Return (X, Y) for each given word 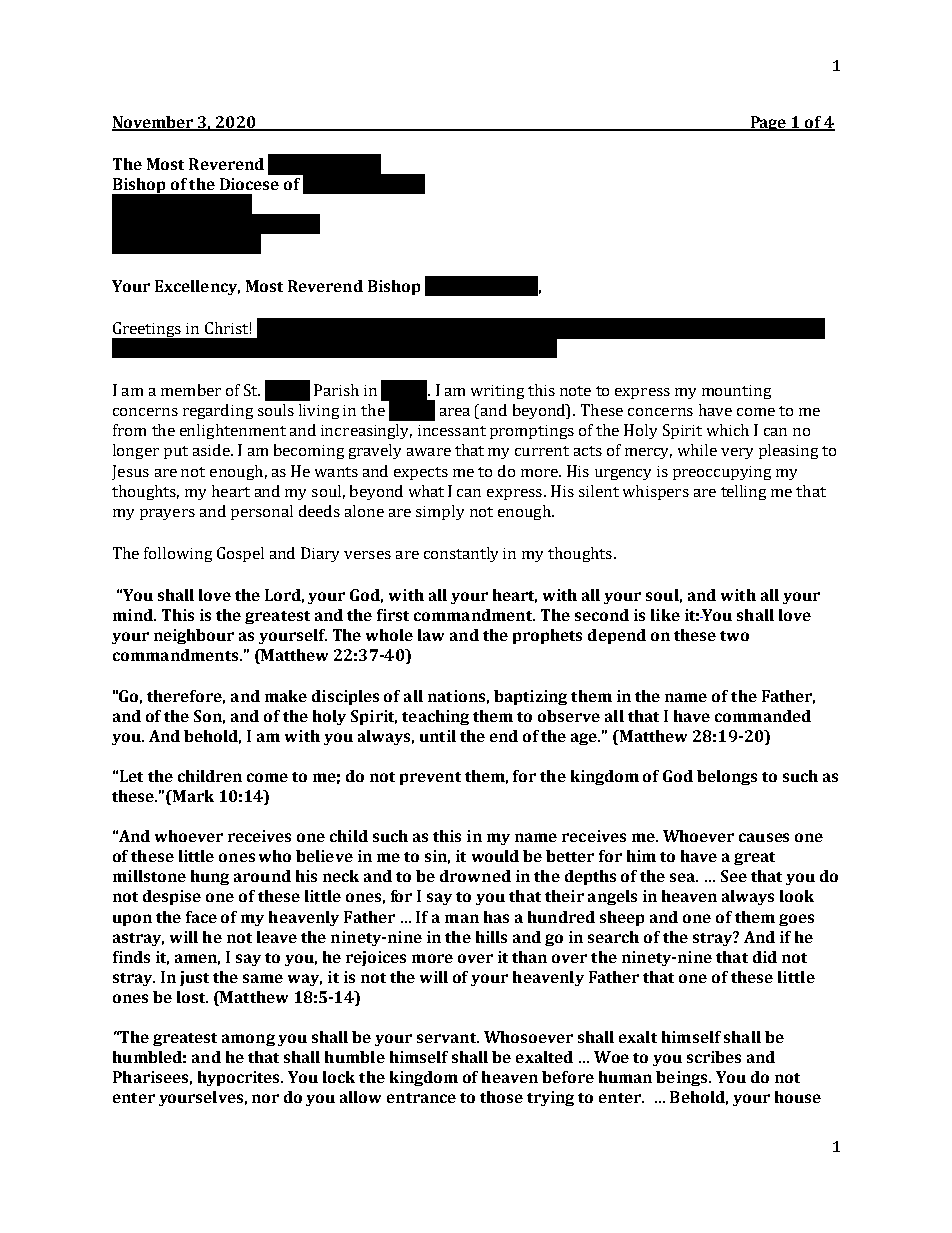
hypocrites (240, 1078)
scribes (714, 1057)
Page (768, 123)
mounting (736, 392)
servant (448, 1038)
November (154, 123)
